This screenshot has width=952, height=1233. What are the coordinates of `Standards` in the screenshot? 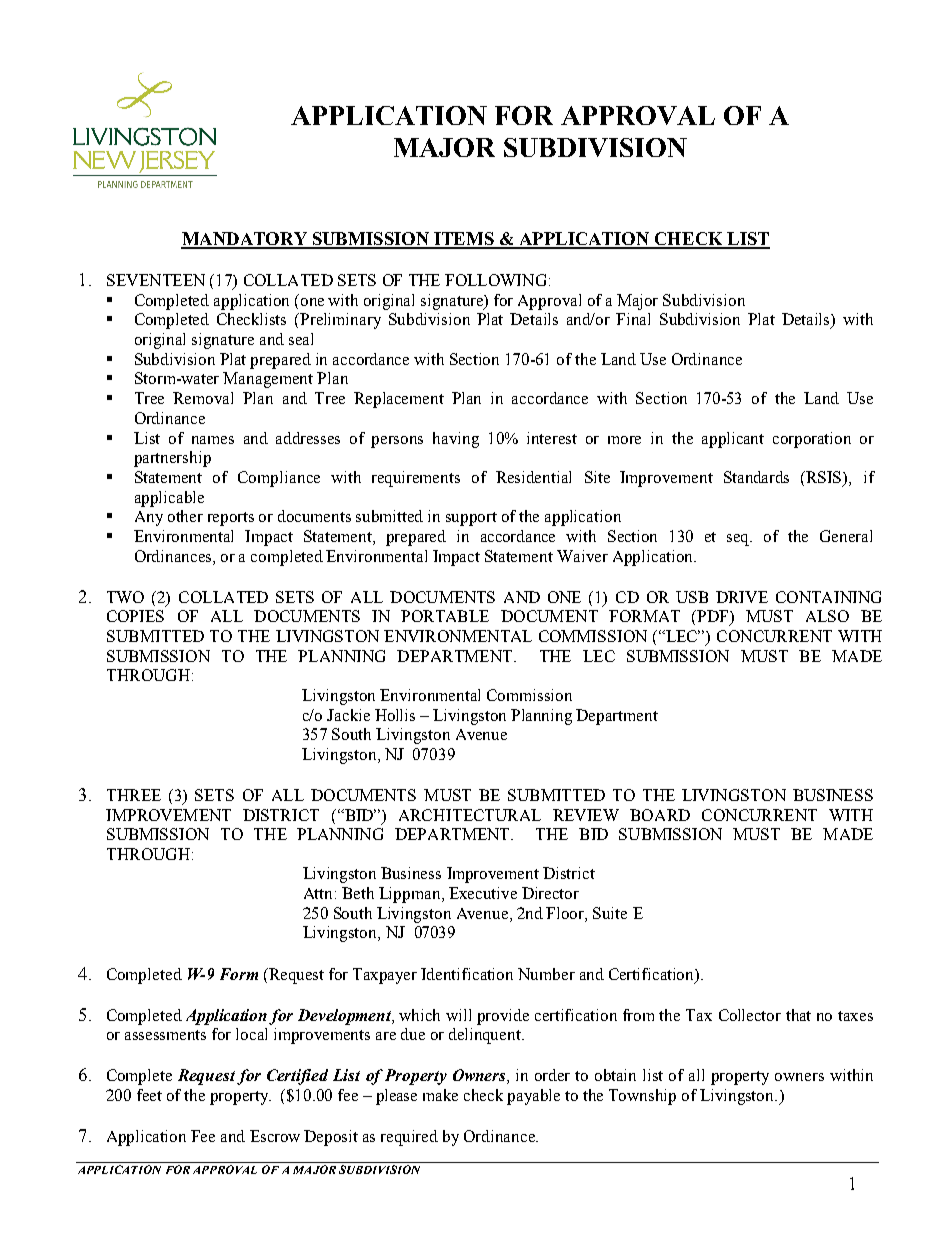 It's located at (756, 477).
